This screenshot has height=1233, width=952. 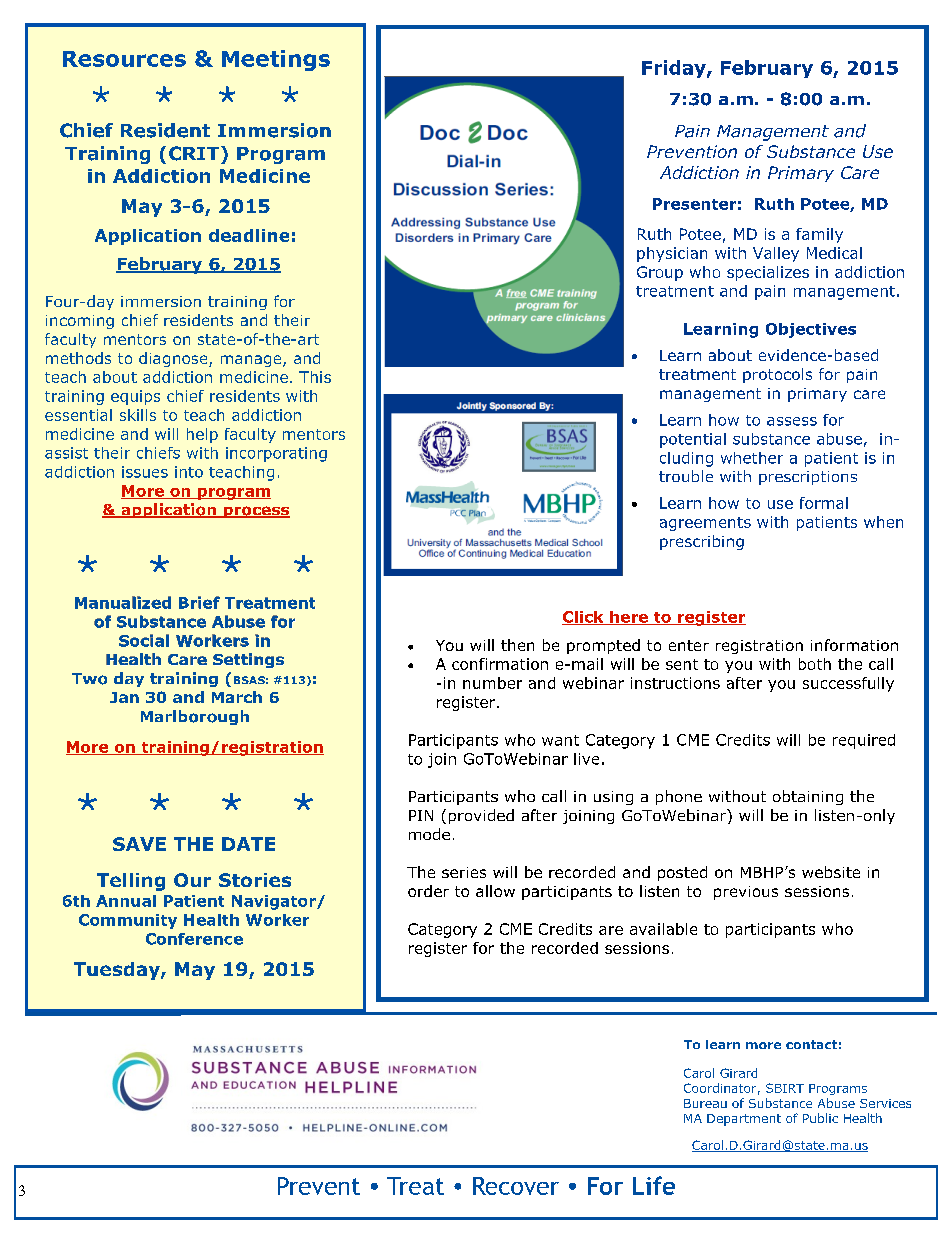 What do you see at coordinates (792, 421) in the screenshot?
I see `assess` at bounding box center [792, 421].
